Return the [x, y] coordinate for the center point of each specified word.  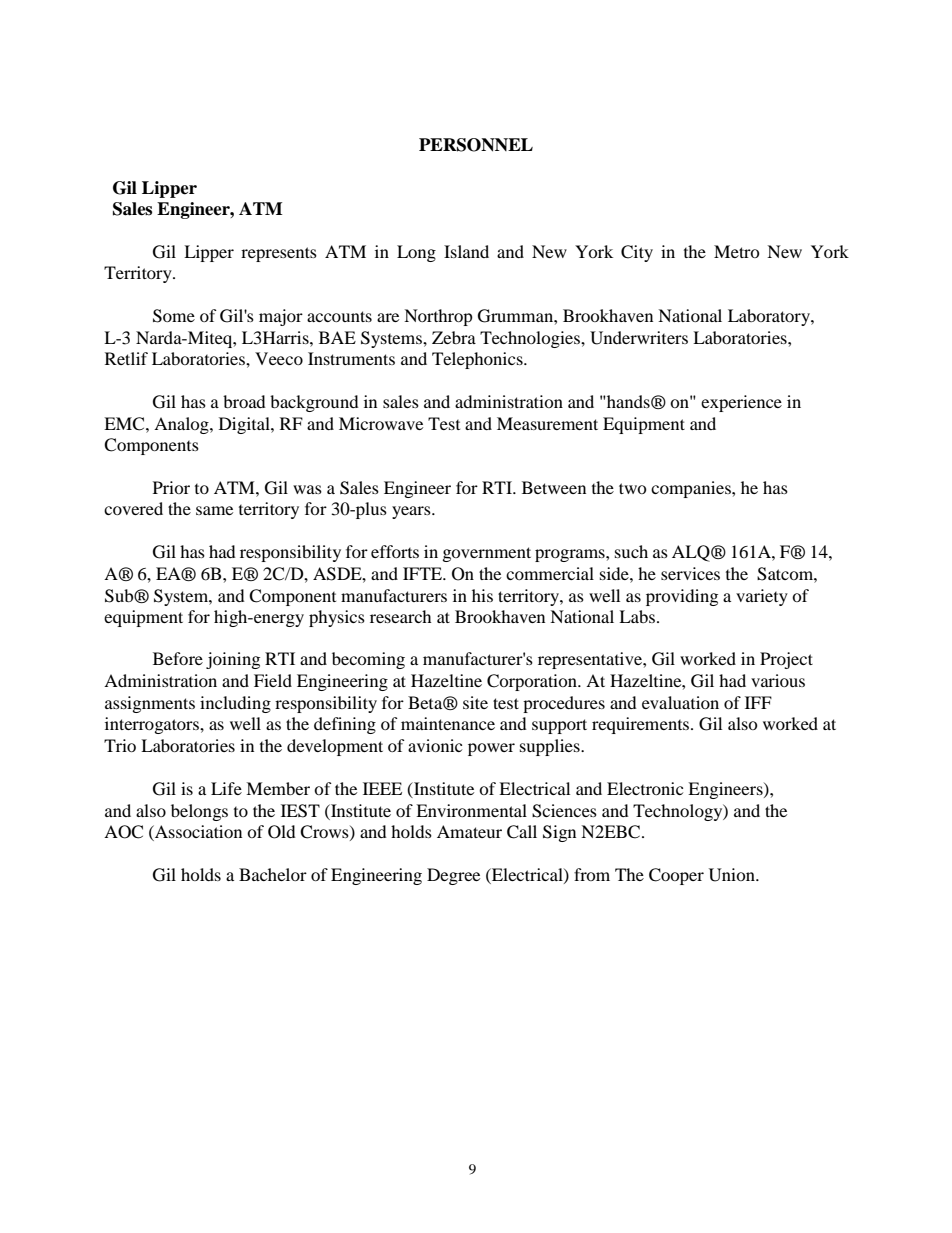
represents [279, 254]
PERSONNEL [476, 145]
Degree [453, 876]
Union [733, 875]
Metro [737, 251]
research [401, 616]
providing [682, 597]
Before [178, 658]
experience [741, 403]
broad [244, 401]
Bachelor [273, 874]
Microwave [381, 423]
